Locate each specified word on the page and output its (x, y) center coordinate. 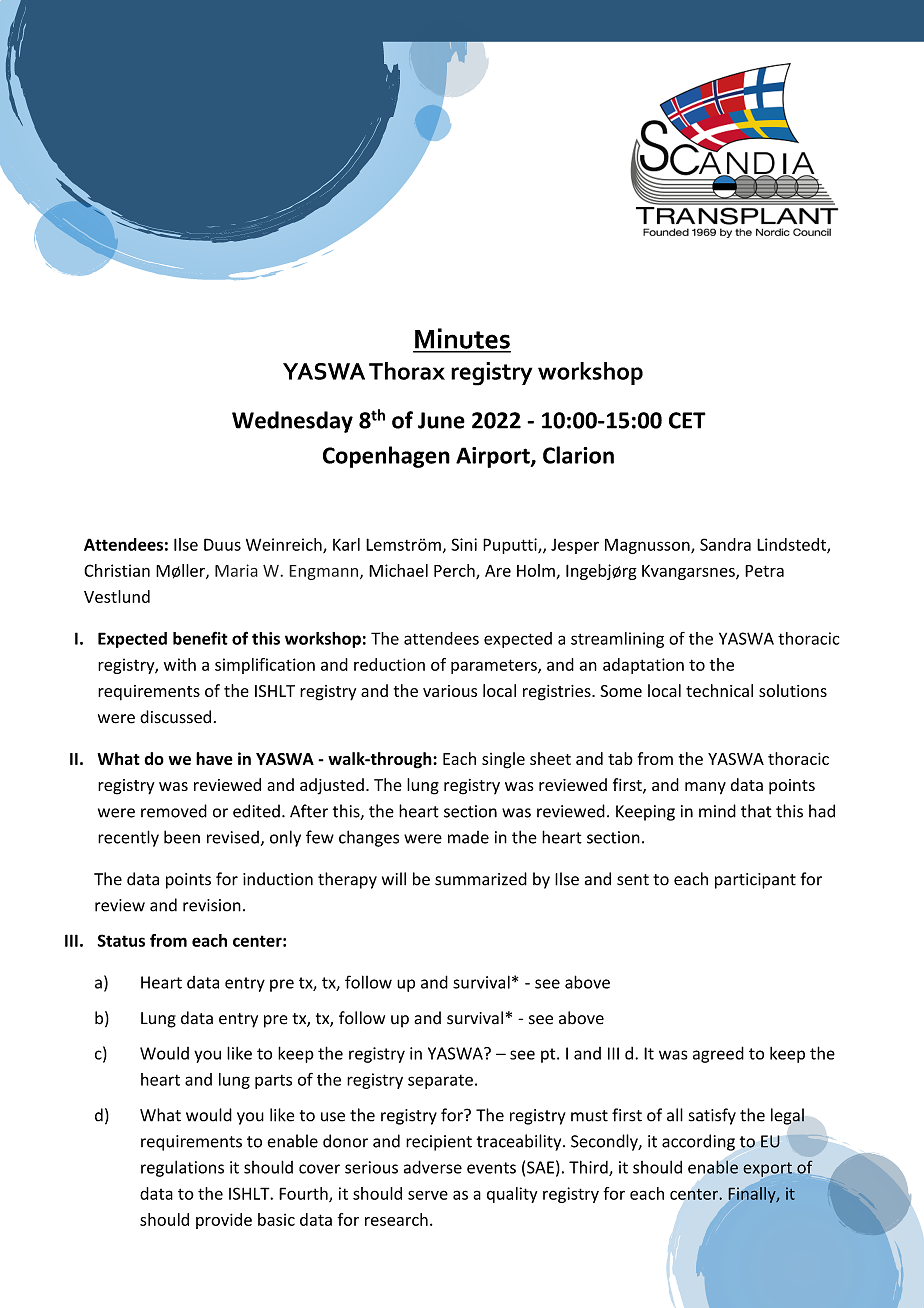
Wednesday (292, 422)
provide (224, 1221)
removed (174, 811)
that (756, 811)
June (441, 420)
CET (687, 420)
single (503, 760)
